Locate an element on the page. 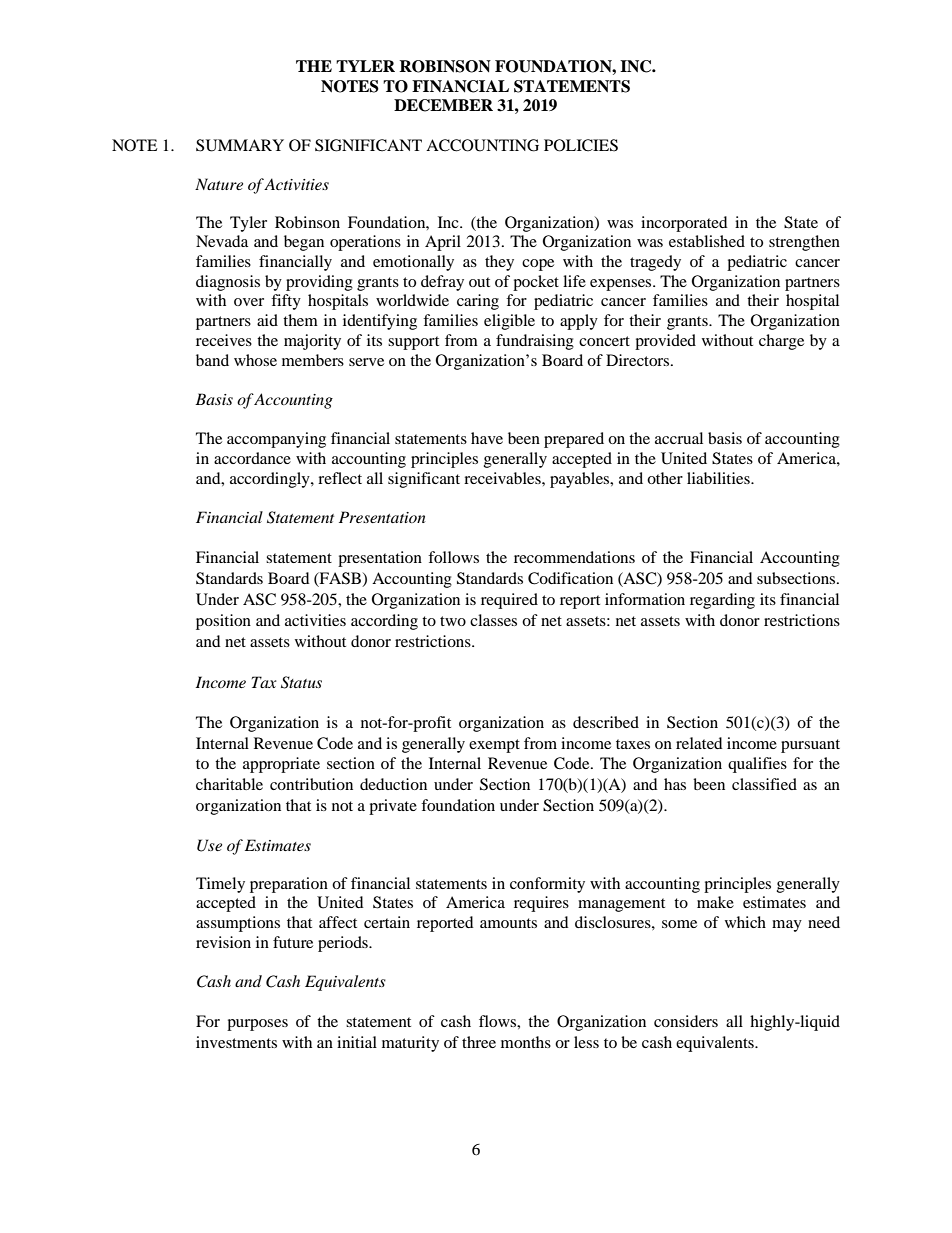 This page has width=952, height=1233. accompanying is located at coordinates (276, 440).
